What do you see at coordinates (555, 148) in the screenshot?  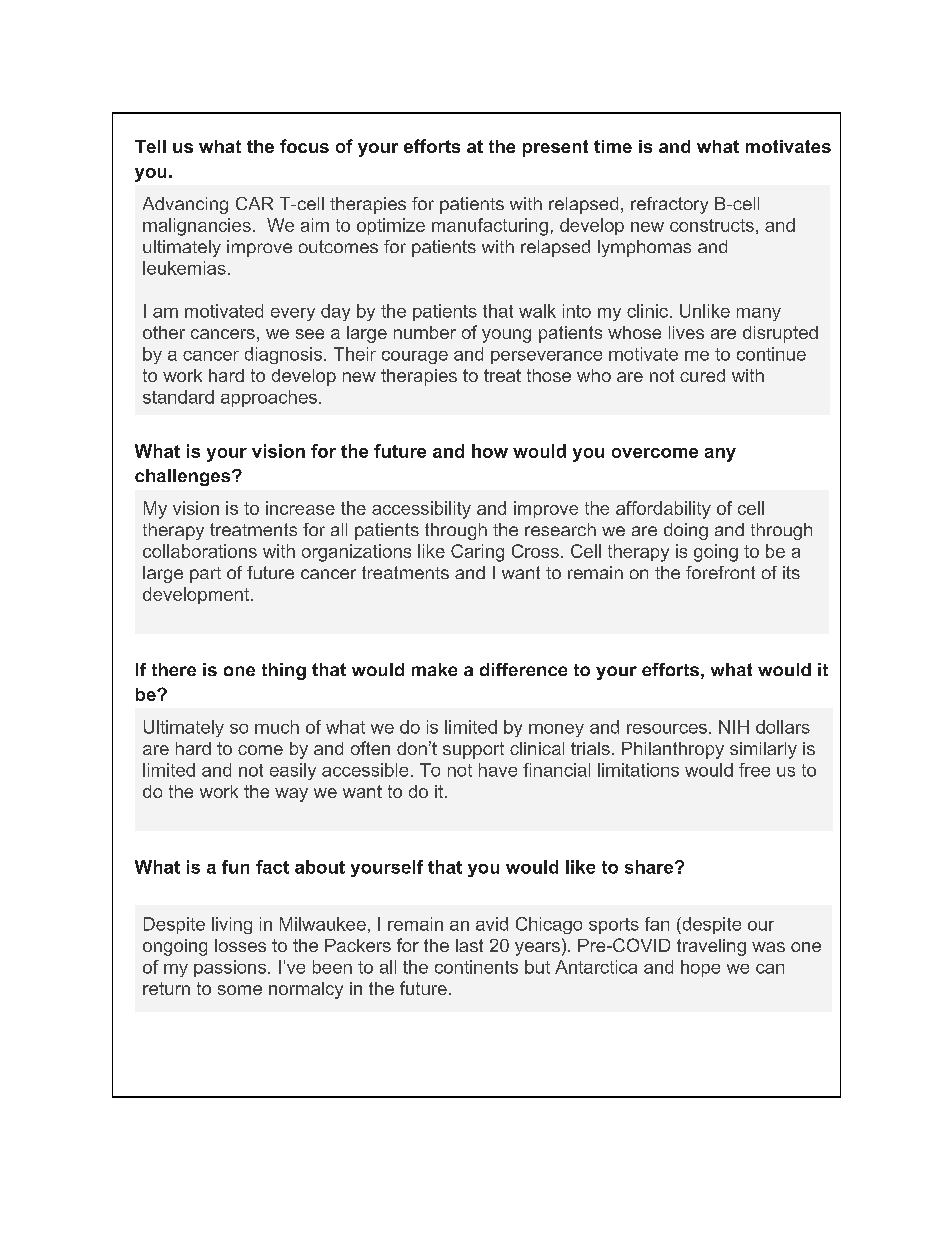 I see `present` at bounding box center [555, 148].
